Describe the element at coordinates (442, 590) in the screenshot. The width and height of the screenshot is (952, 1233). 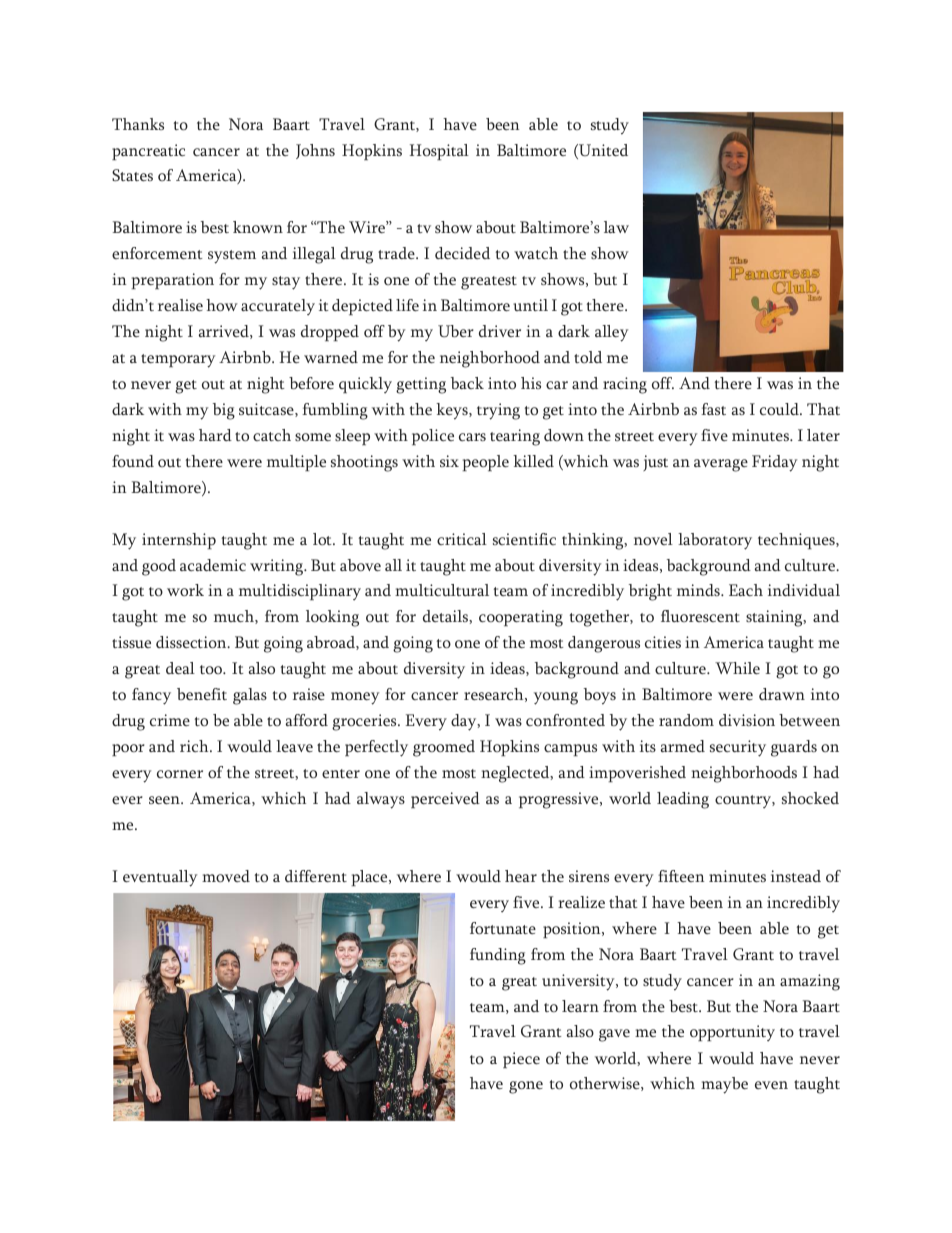
I see `multicultural` at that location.
